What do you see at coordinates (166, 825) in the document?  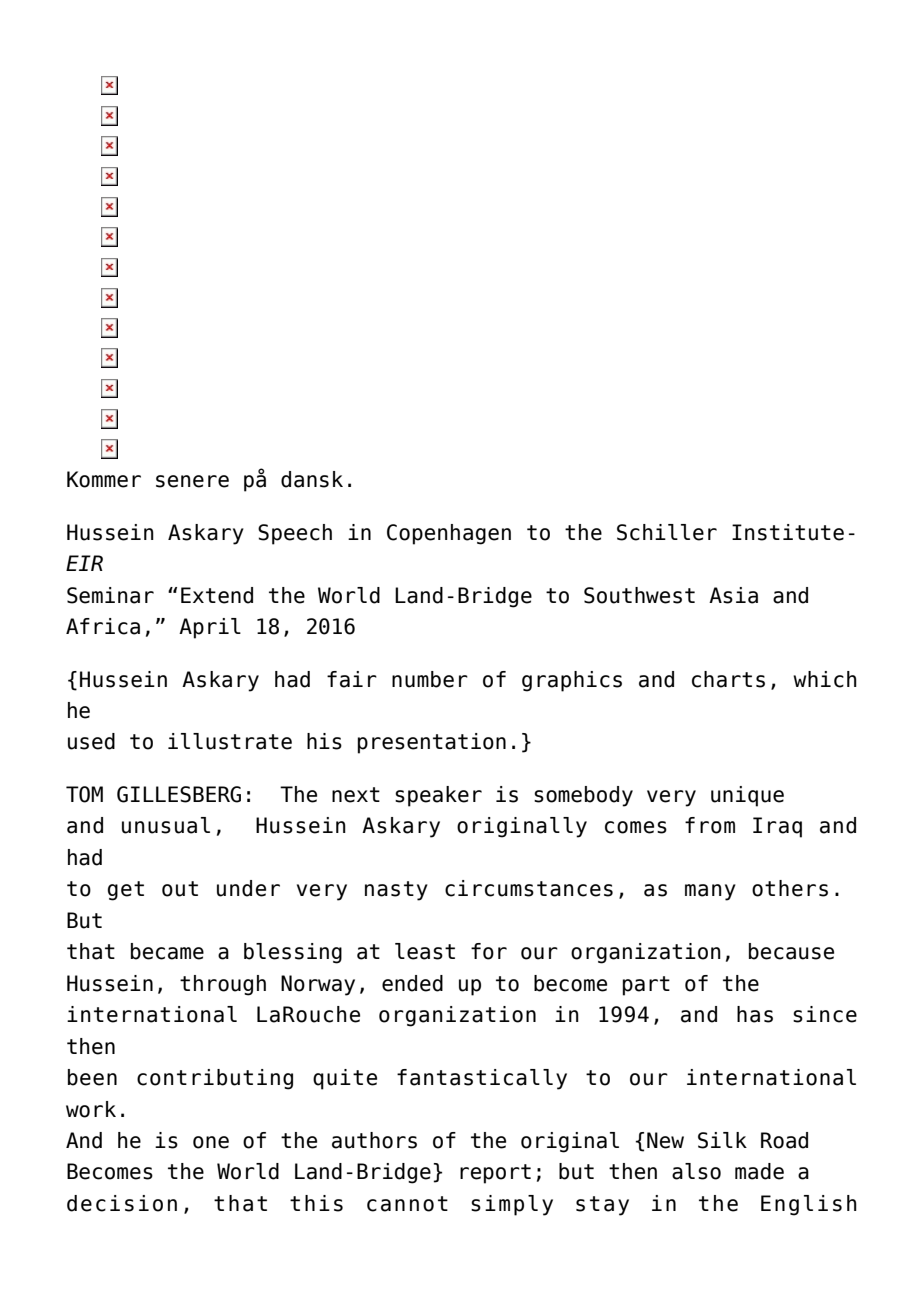 I see `unusual` at bounding box center [166, 825].
